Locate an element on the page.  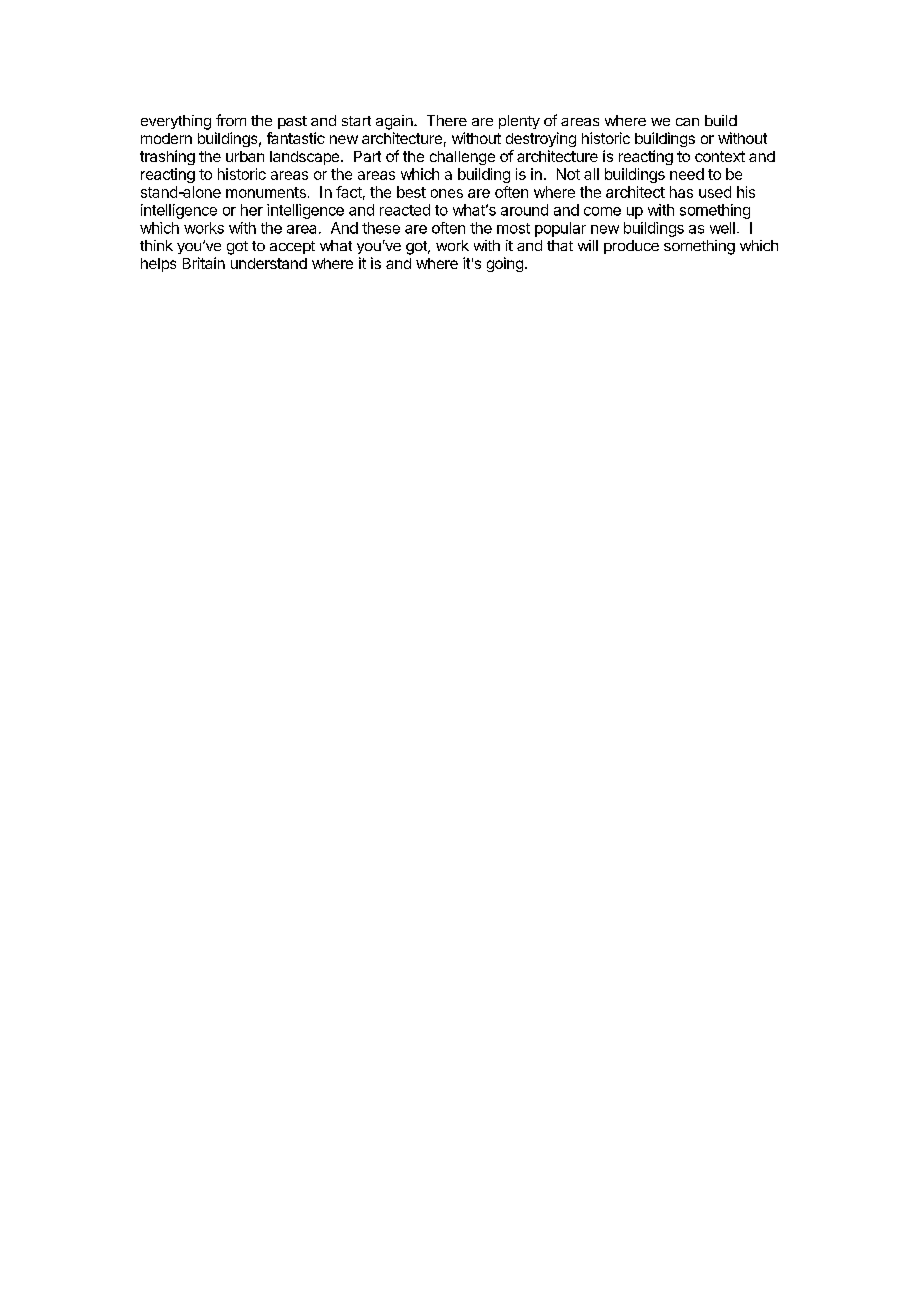
context is located at coordinates (720, 156).
